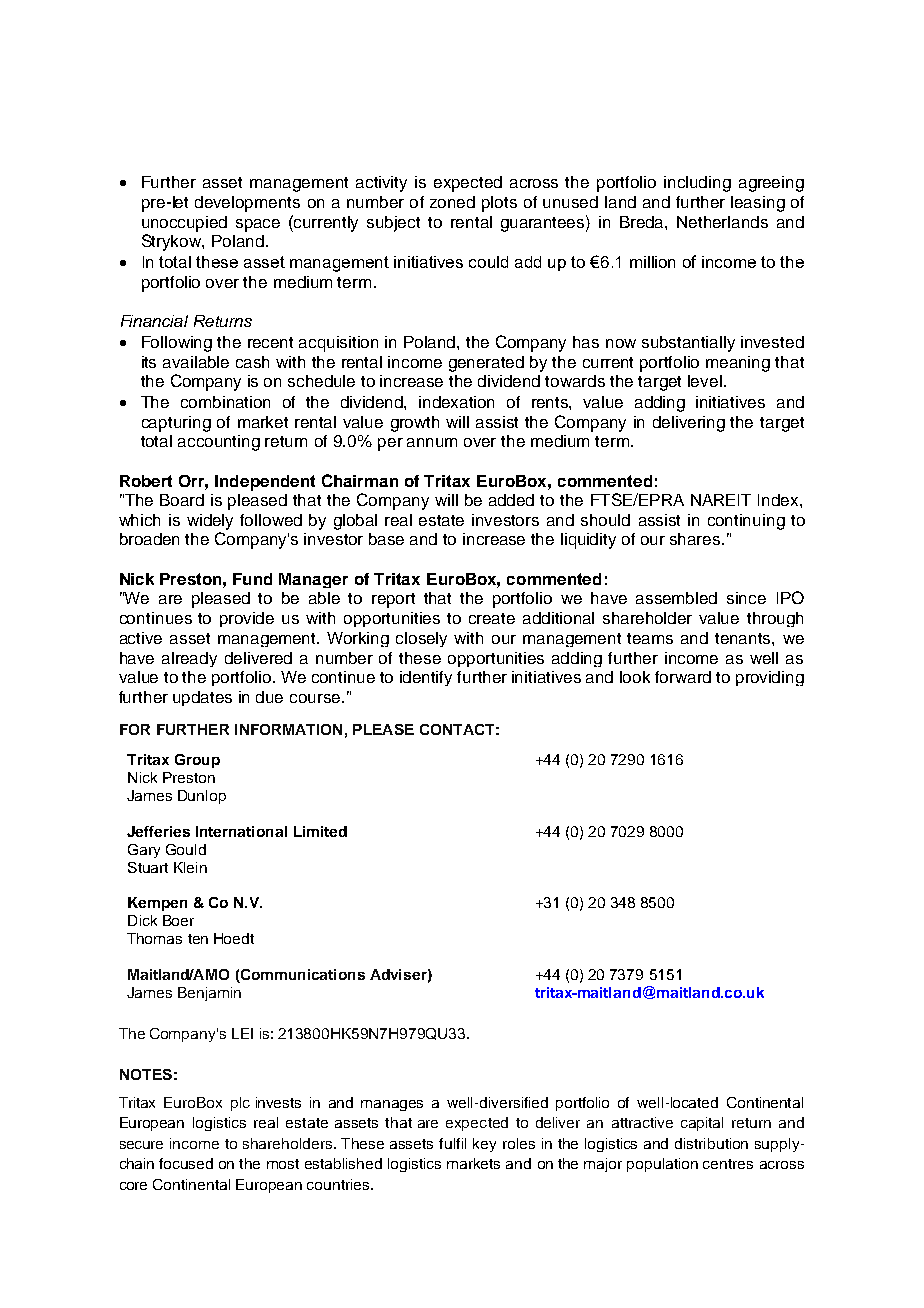 Image resolution: width=924 pixels, height=1308 pixels. I want to click on annum, so click(432, 442).
